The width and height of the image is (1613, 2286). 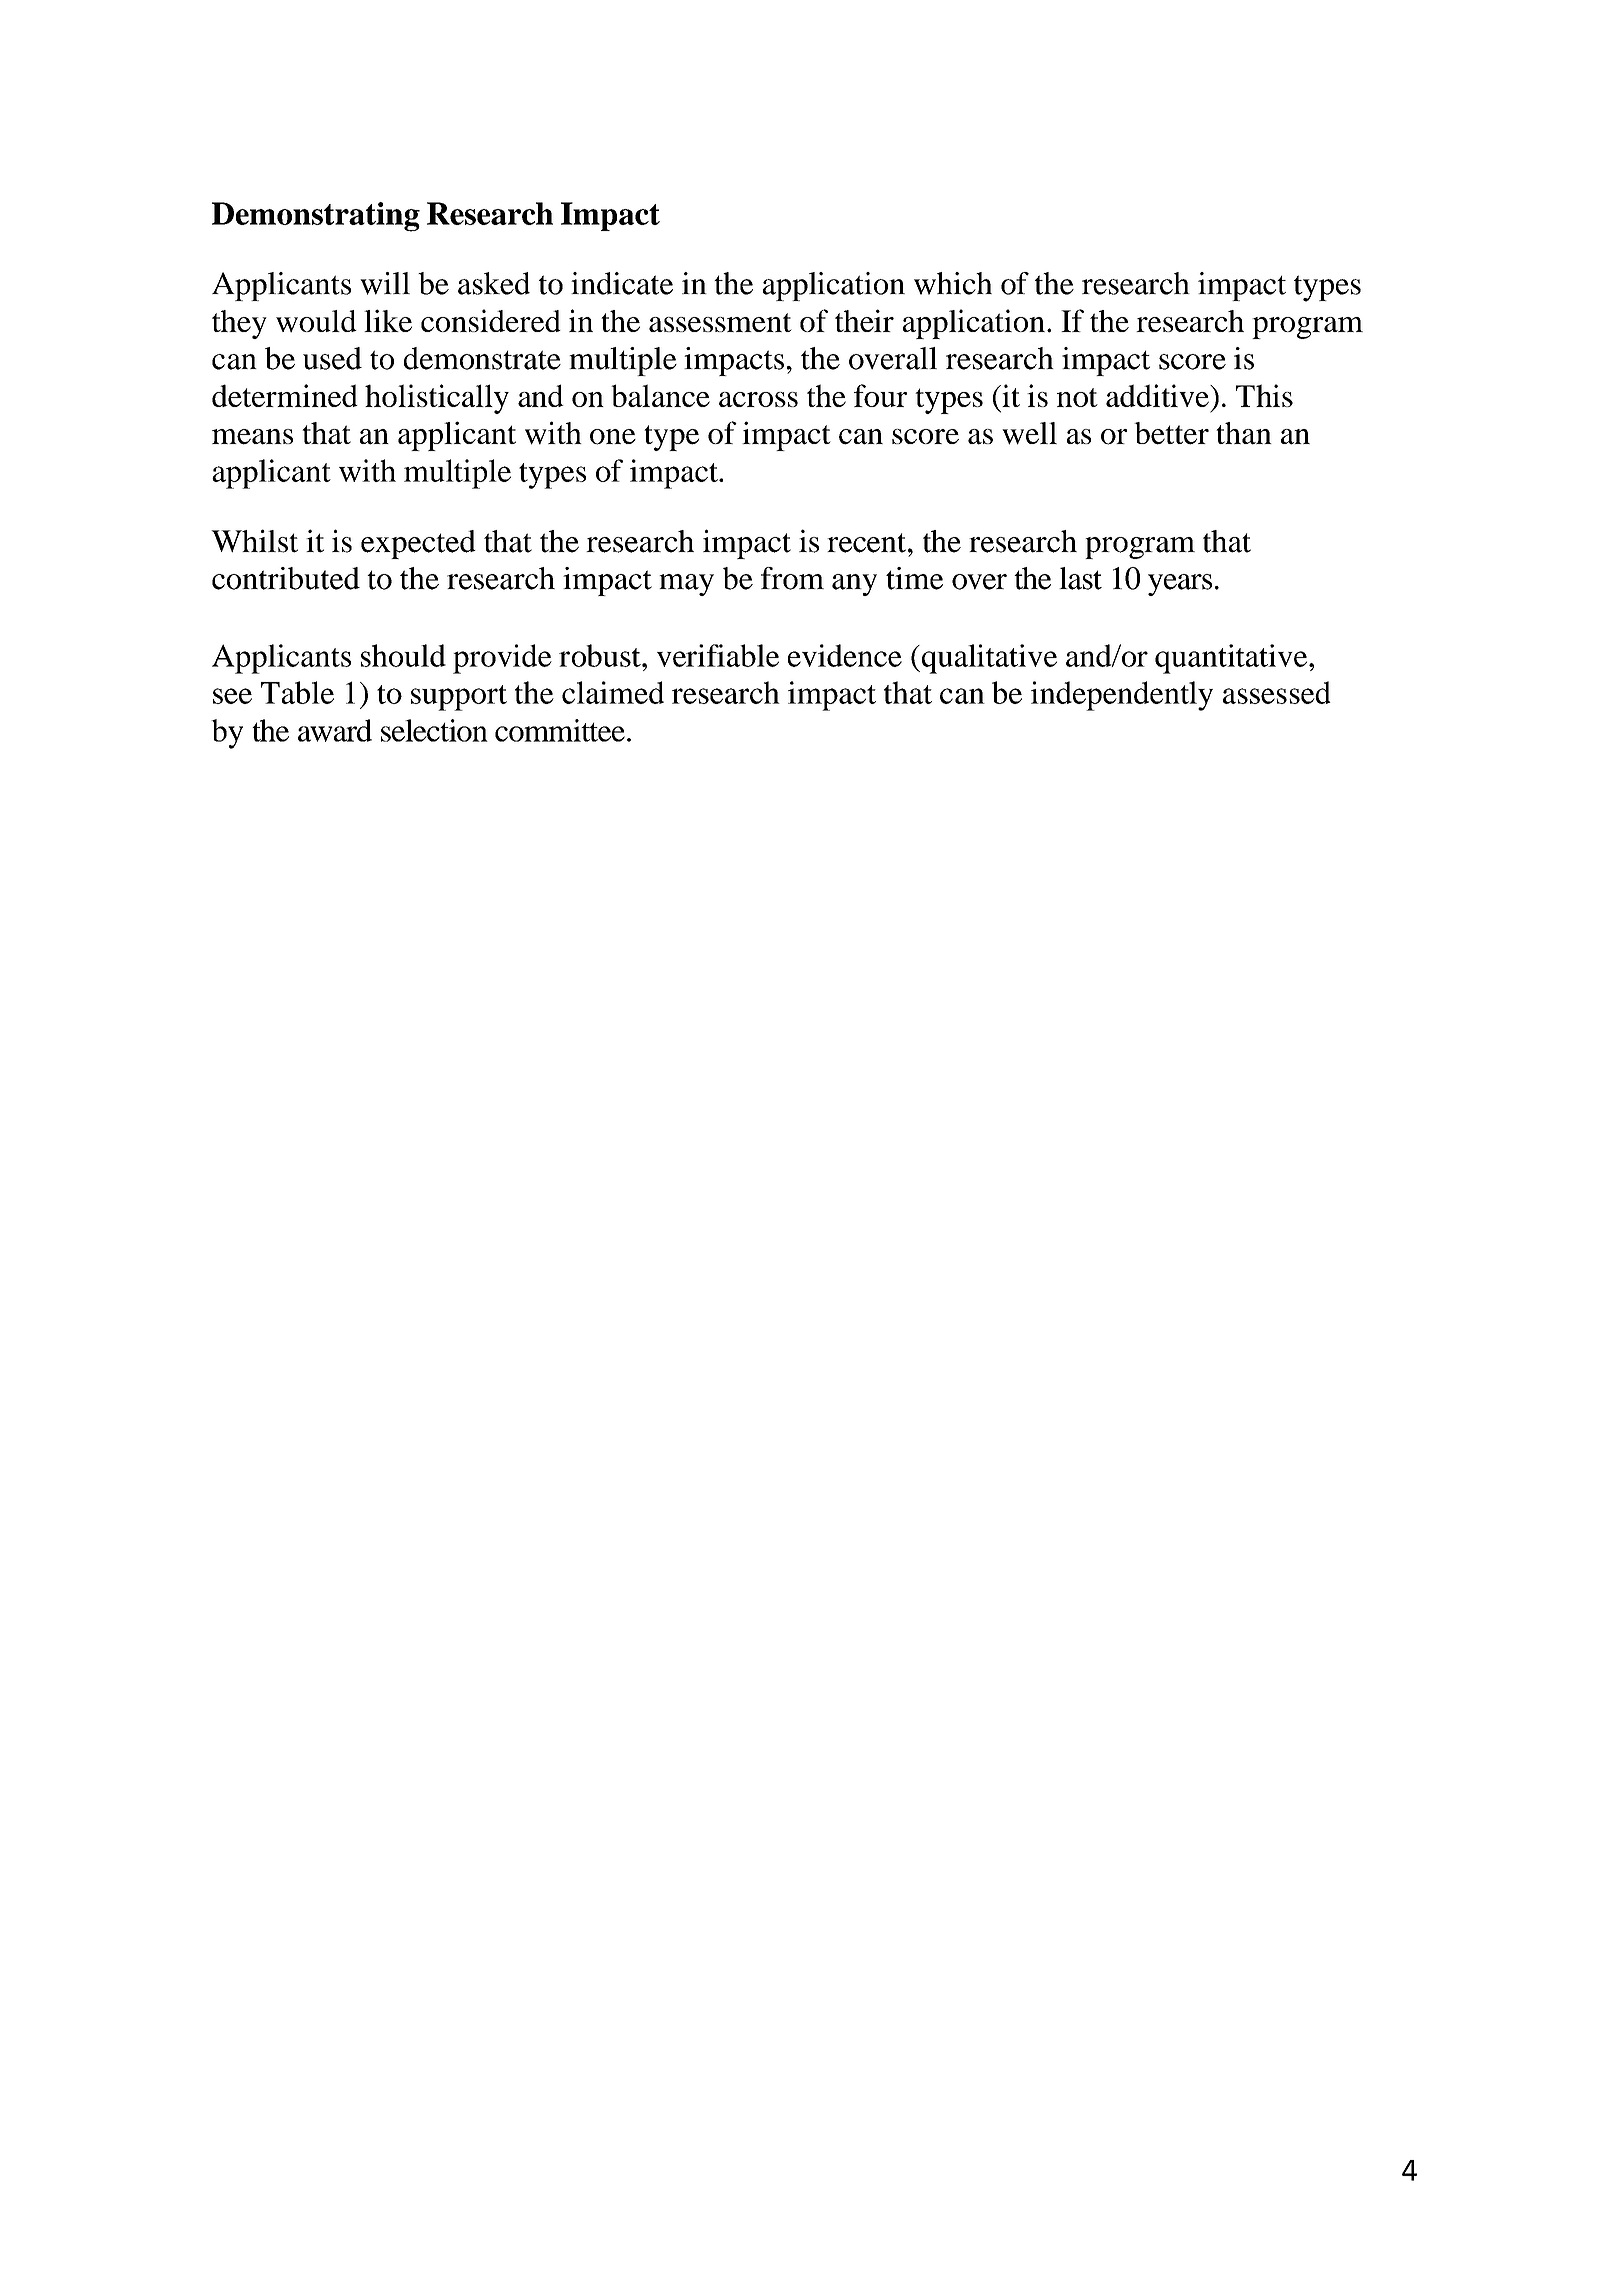 I want to click on last, so click(x=1080, y=578).
